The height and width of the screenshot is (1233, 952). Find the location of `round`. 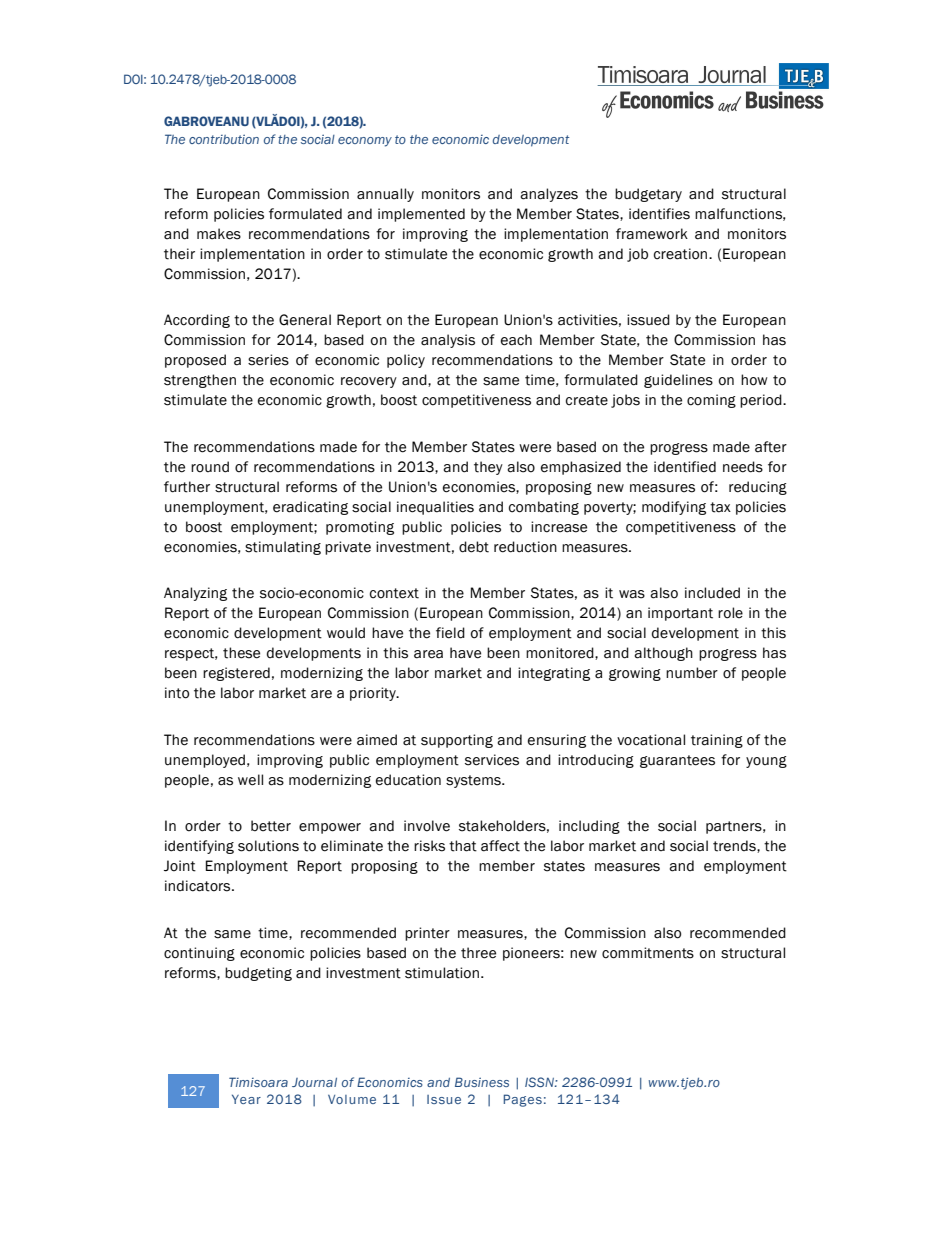

round is located at coordinates (210, 467).
